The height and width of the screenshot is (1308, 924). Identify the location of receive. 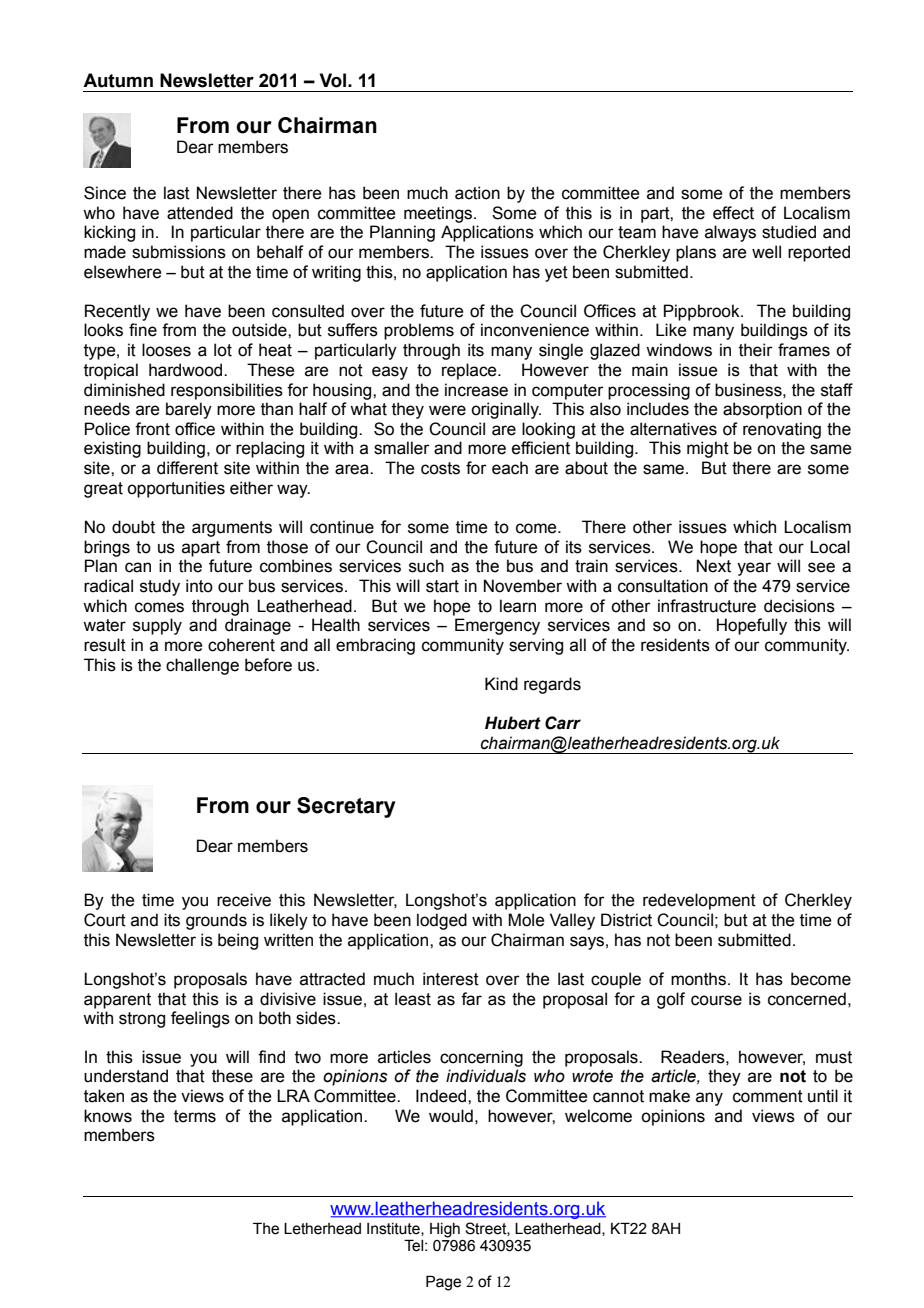
(244, 900).
